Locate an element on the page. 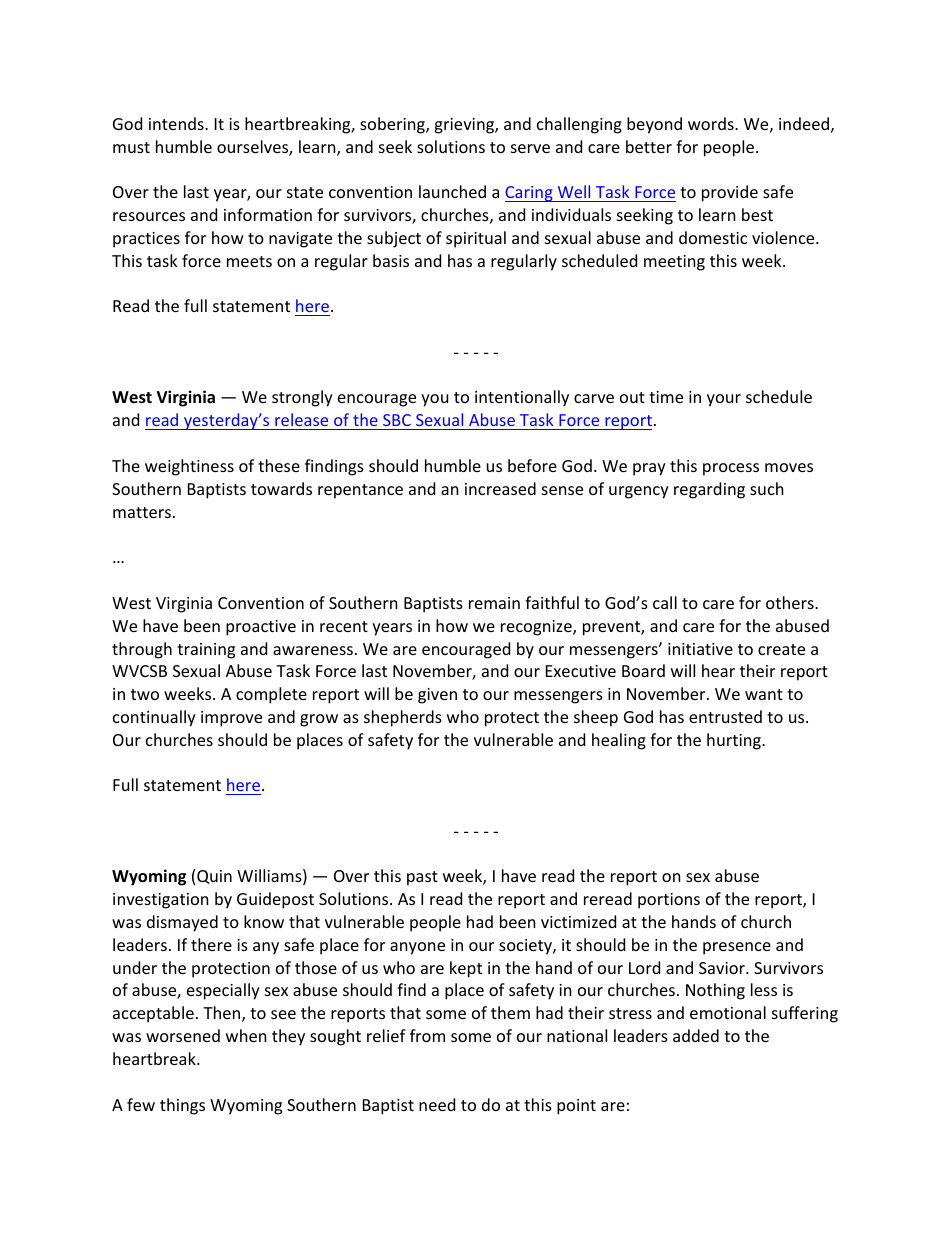 This document has height=1233, width=952. improve is located at coordinates (231, 719).
